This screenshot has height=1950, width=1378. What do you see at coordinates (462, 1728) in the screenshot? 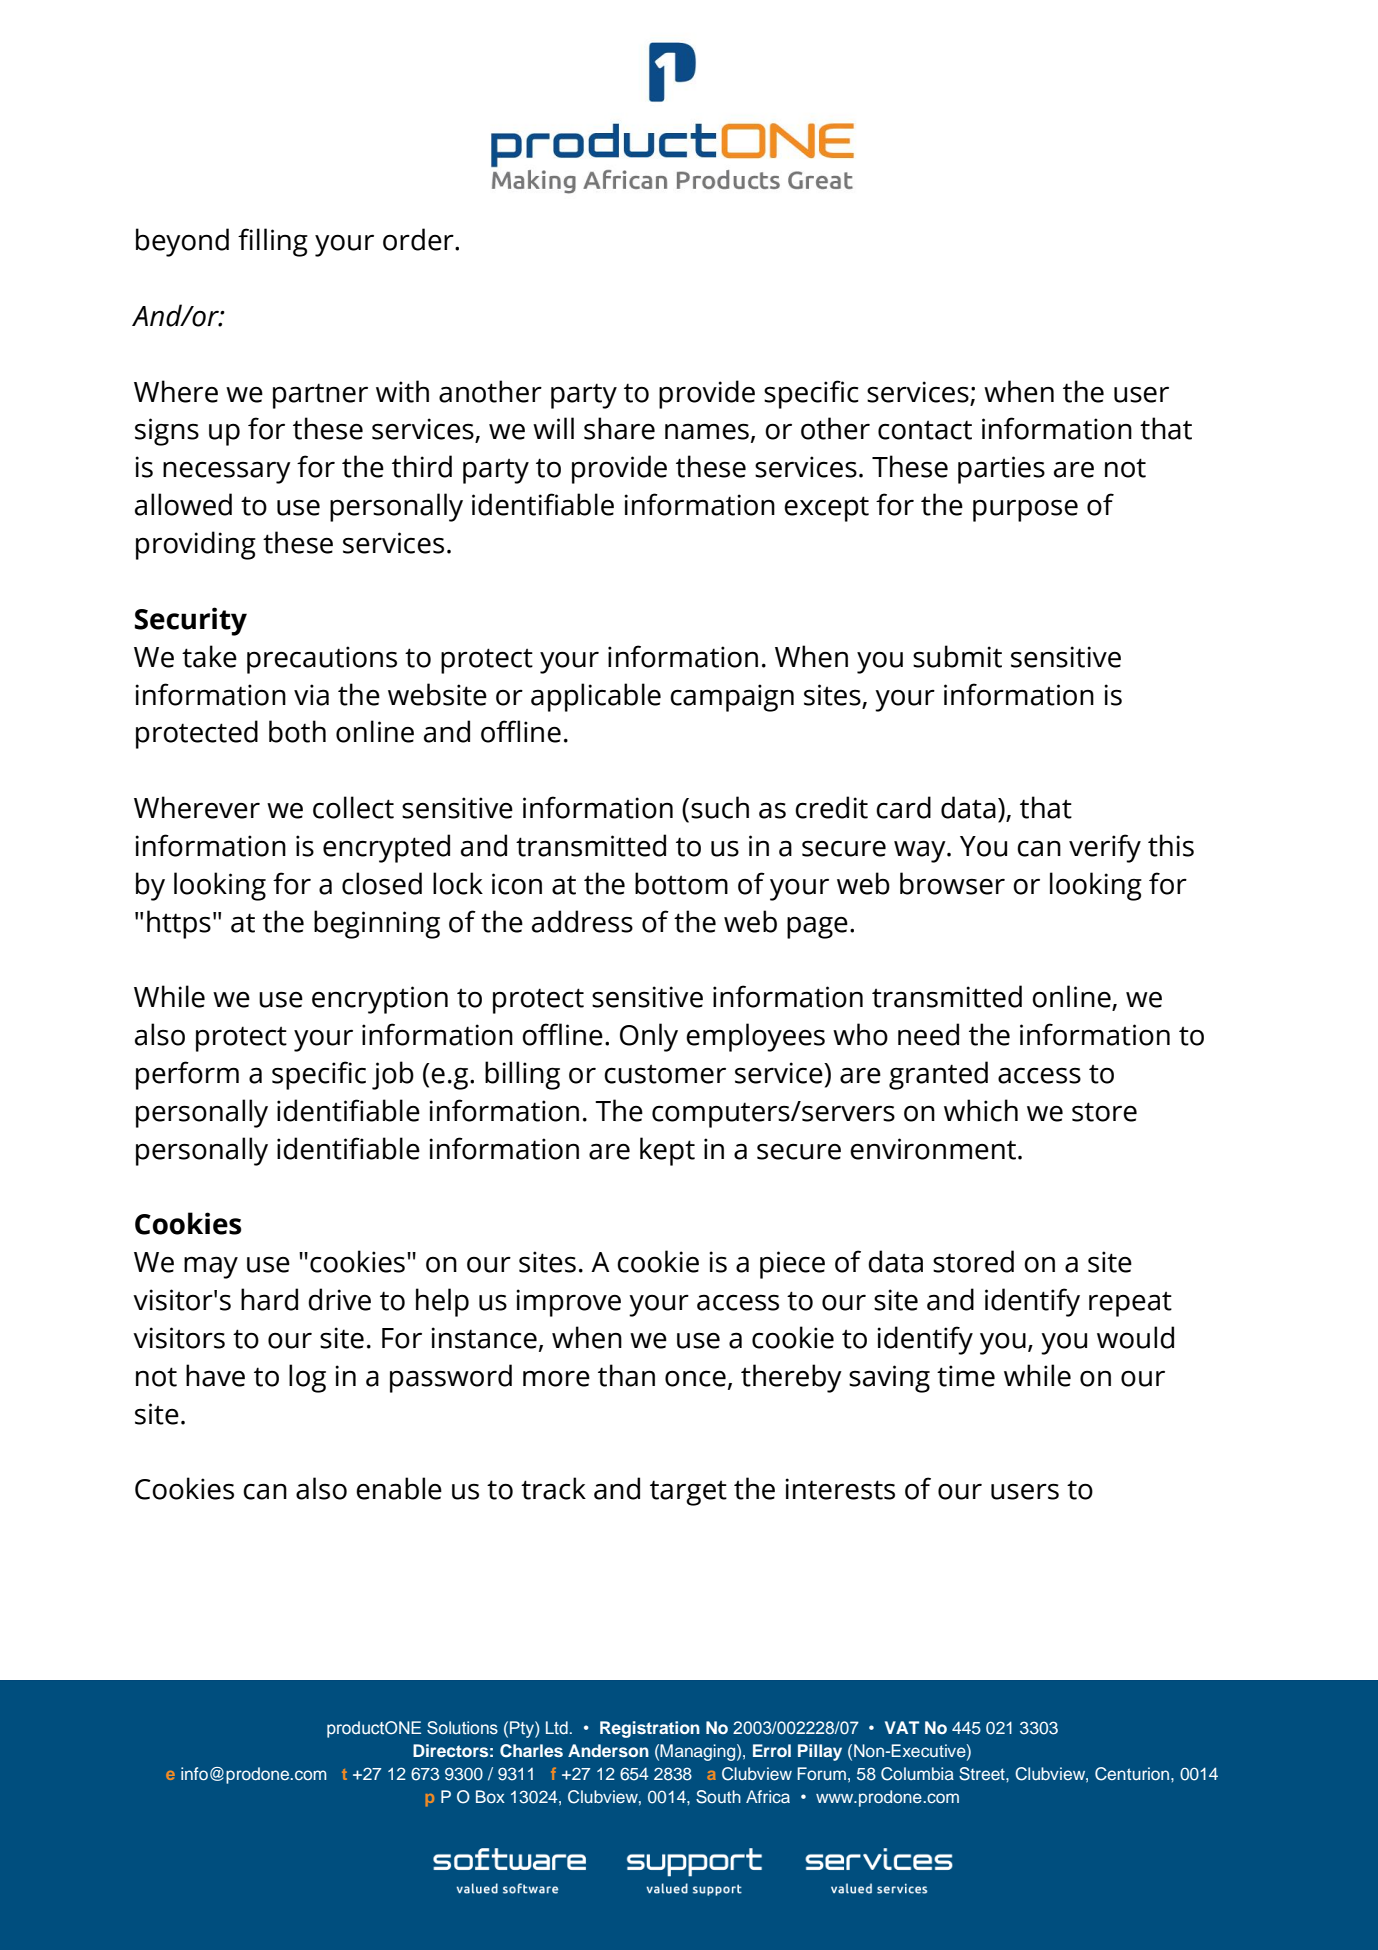
I see `Solutions` at bounding box center [462, 1728].
